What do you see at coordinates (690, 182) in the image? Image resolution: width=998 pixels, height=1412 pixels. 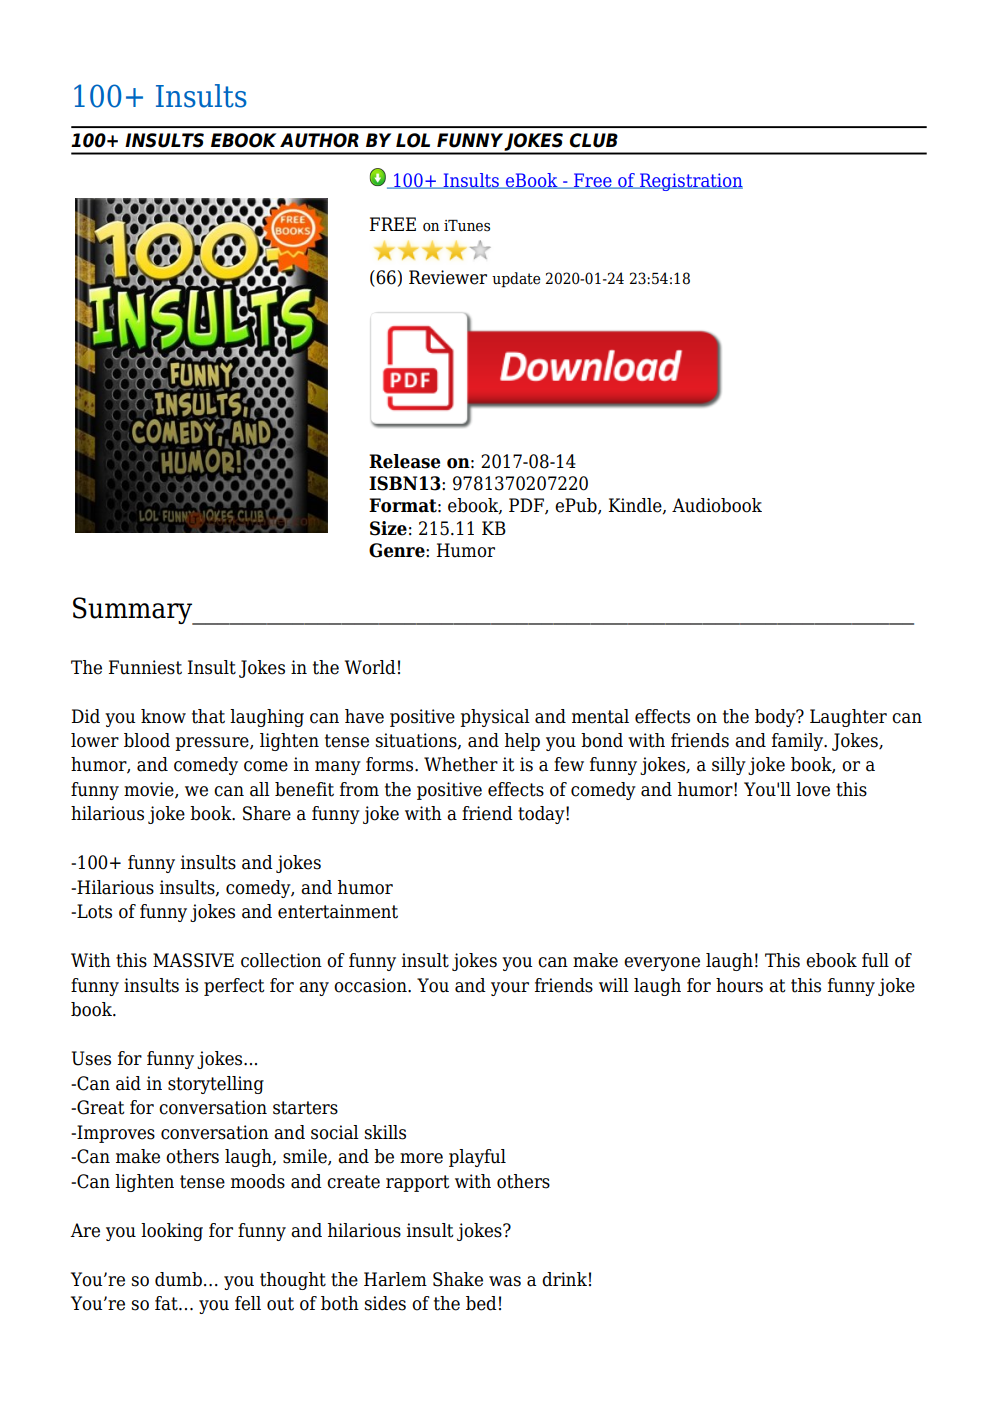 I see `Registration` at bounding box center [690, 182].
